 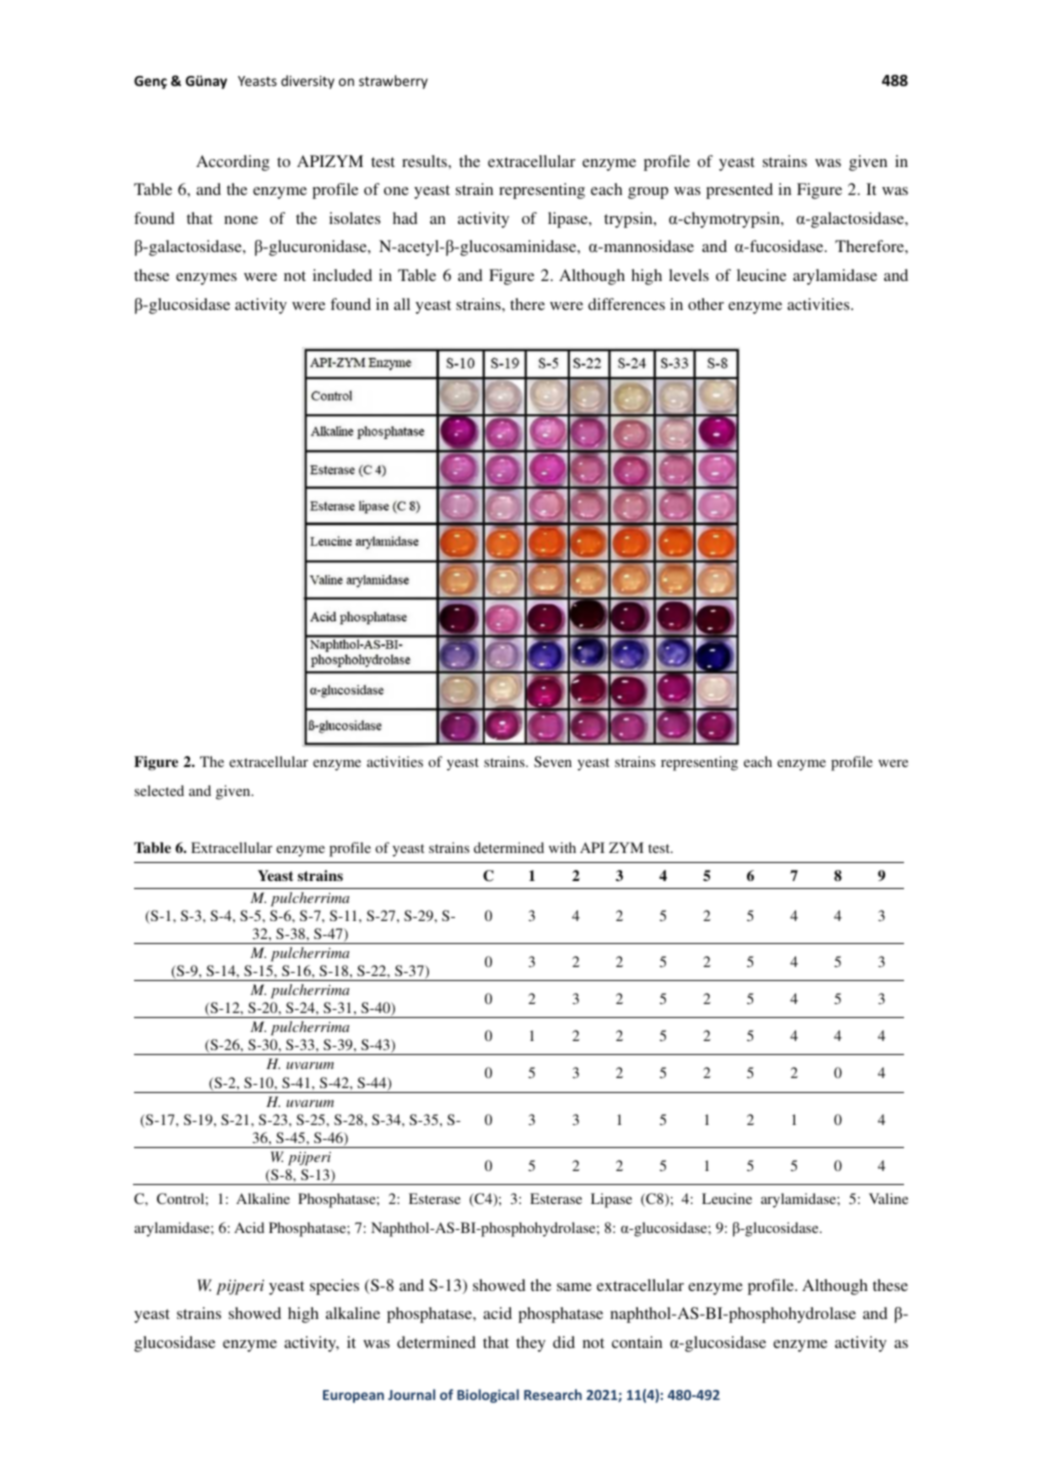 I want to click on with, so click(x=562, y=847).
